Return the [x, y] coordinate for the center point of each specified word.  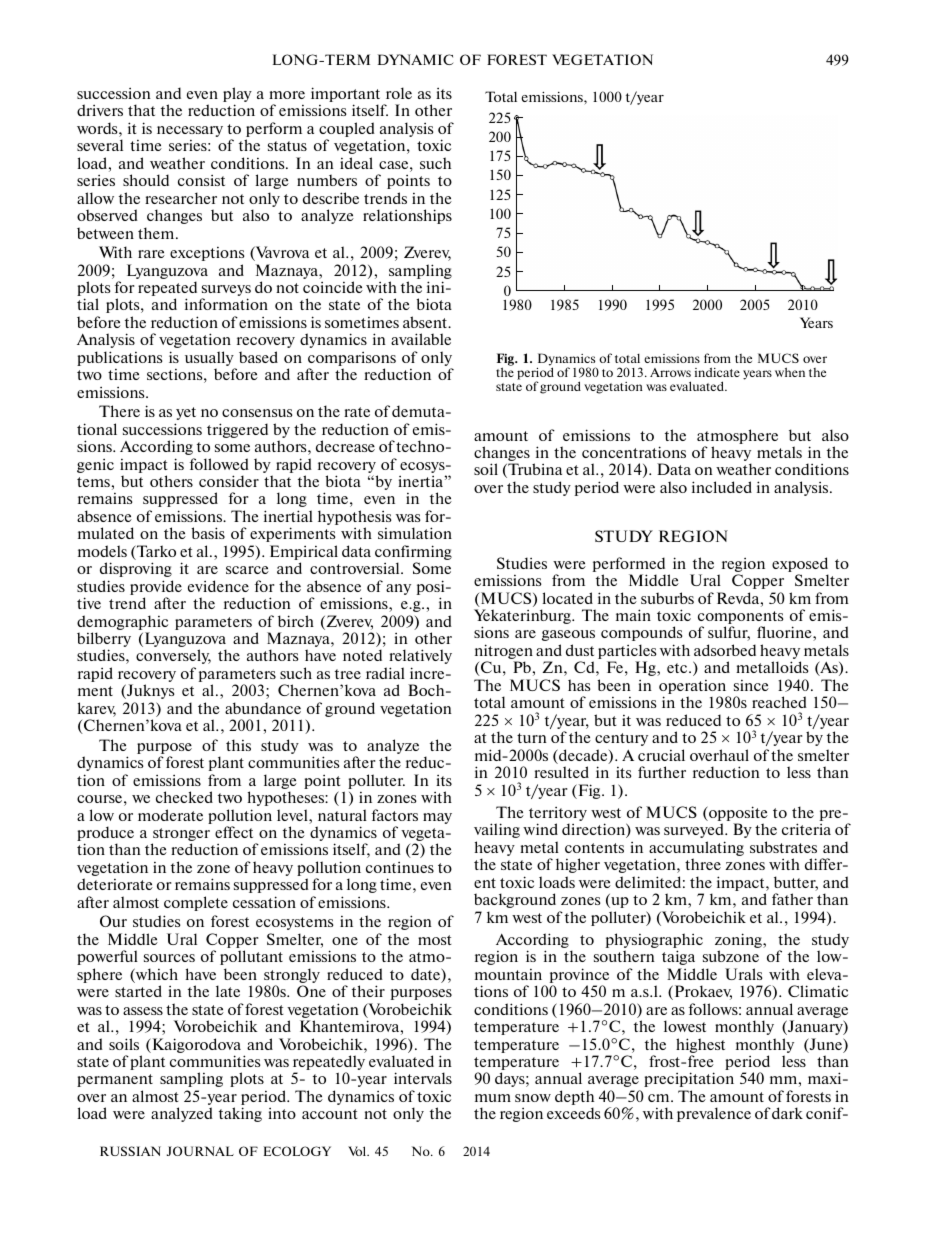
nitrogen [504, 653]
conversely [173, 656]
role [399, 93]
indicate [717, 372]
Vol [358, 1151]
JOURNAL [200, 1151]
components [741, 619]
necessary [190, 131]
